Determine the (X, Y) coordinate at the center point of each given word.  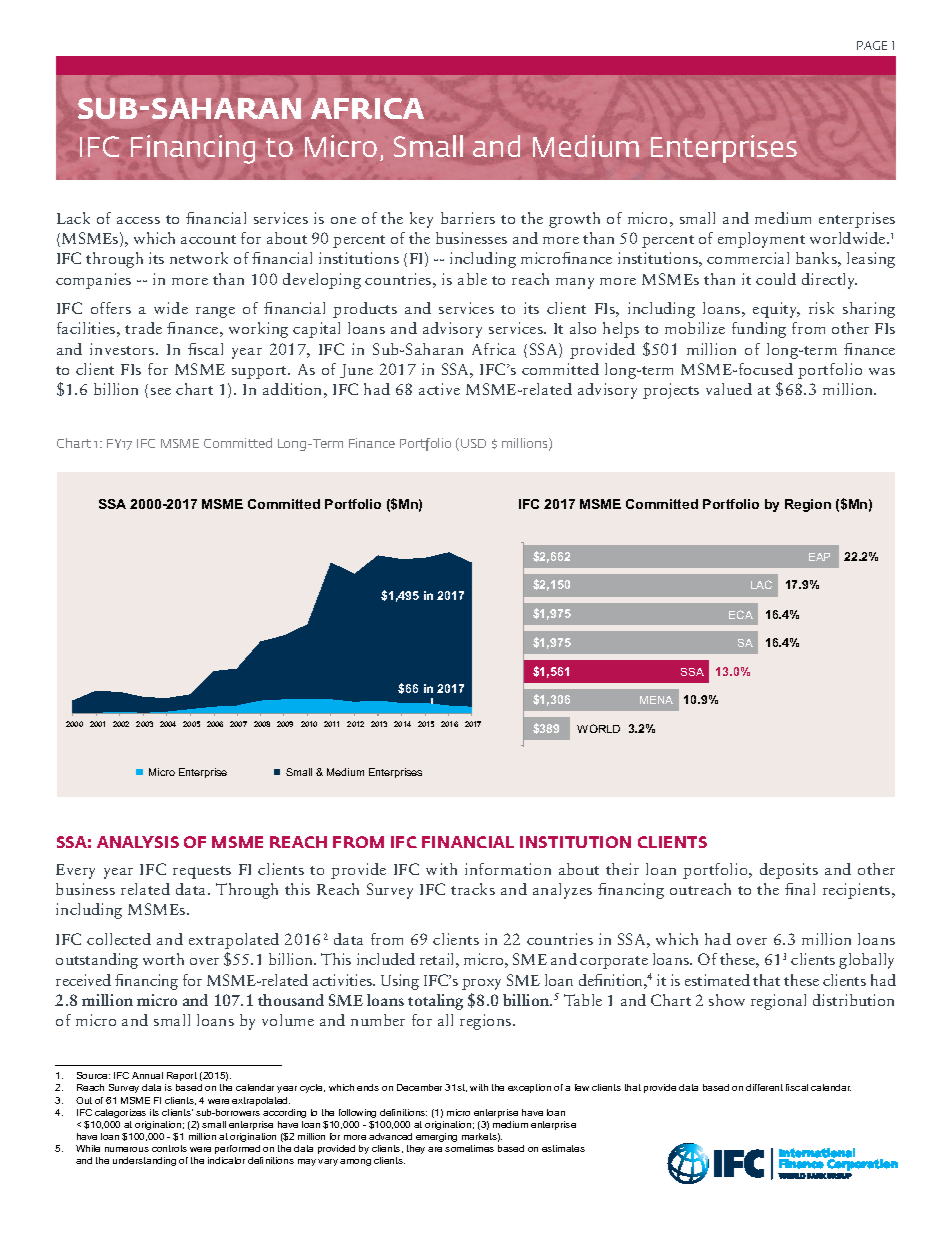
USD (473, 443)
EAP (819, 557)
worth (163, 959)
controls (169, 1148)
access (138, 220)
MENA (656, 700)
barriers (468, 218)
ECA (741, 614)
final (800, 889)
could (776, 279)
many (575, 283)
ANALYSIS (138, 842)
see (161, 391)
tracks (473, 889)
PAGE (872, 45)
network (199, 258)
